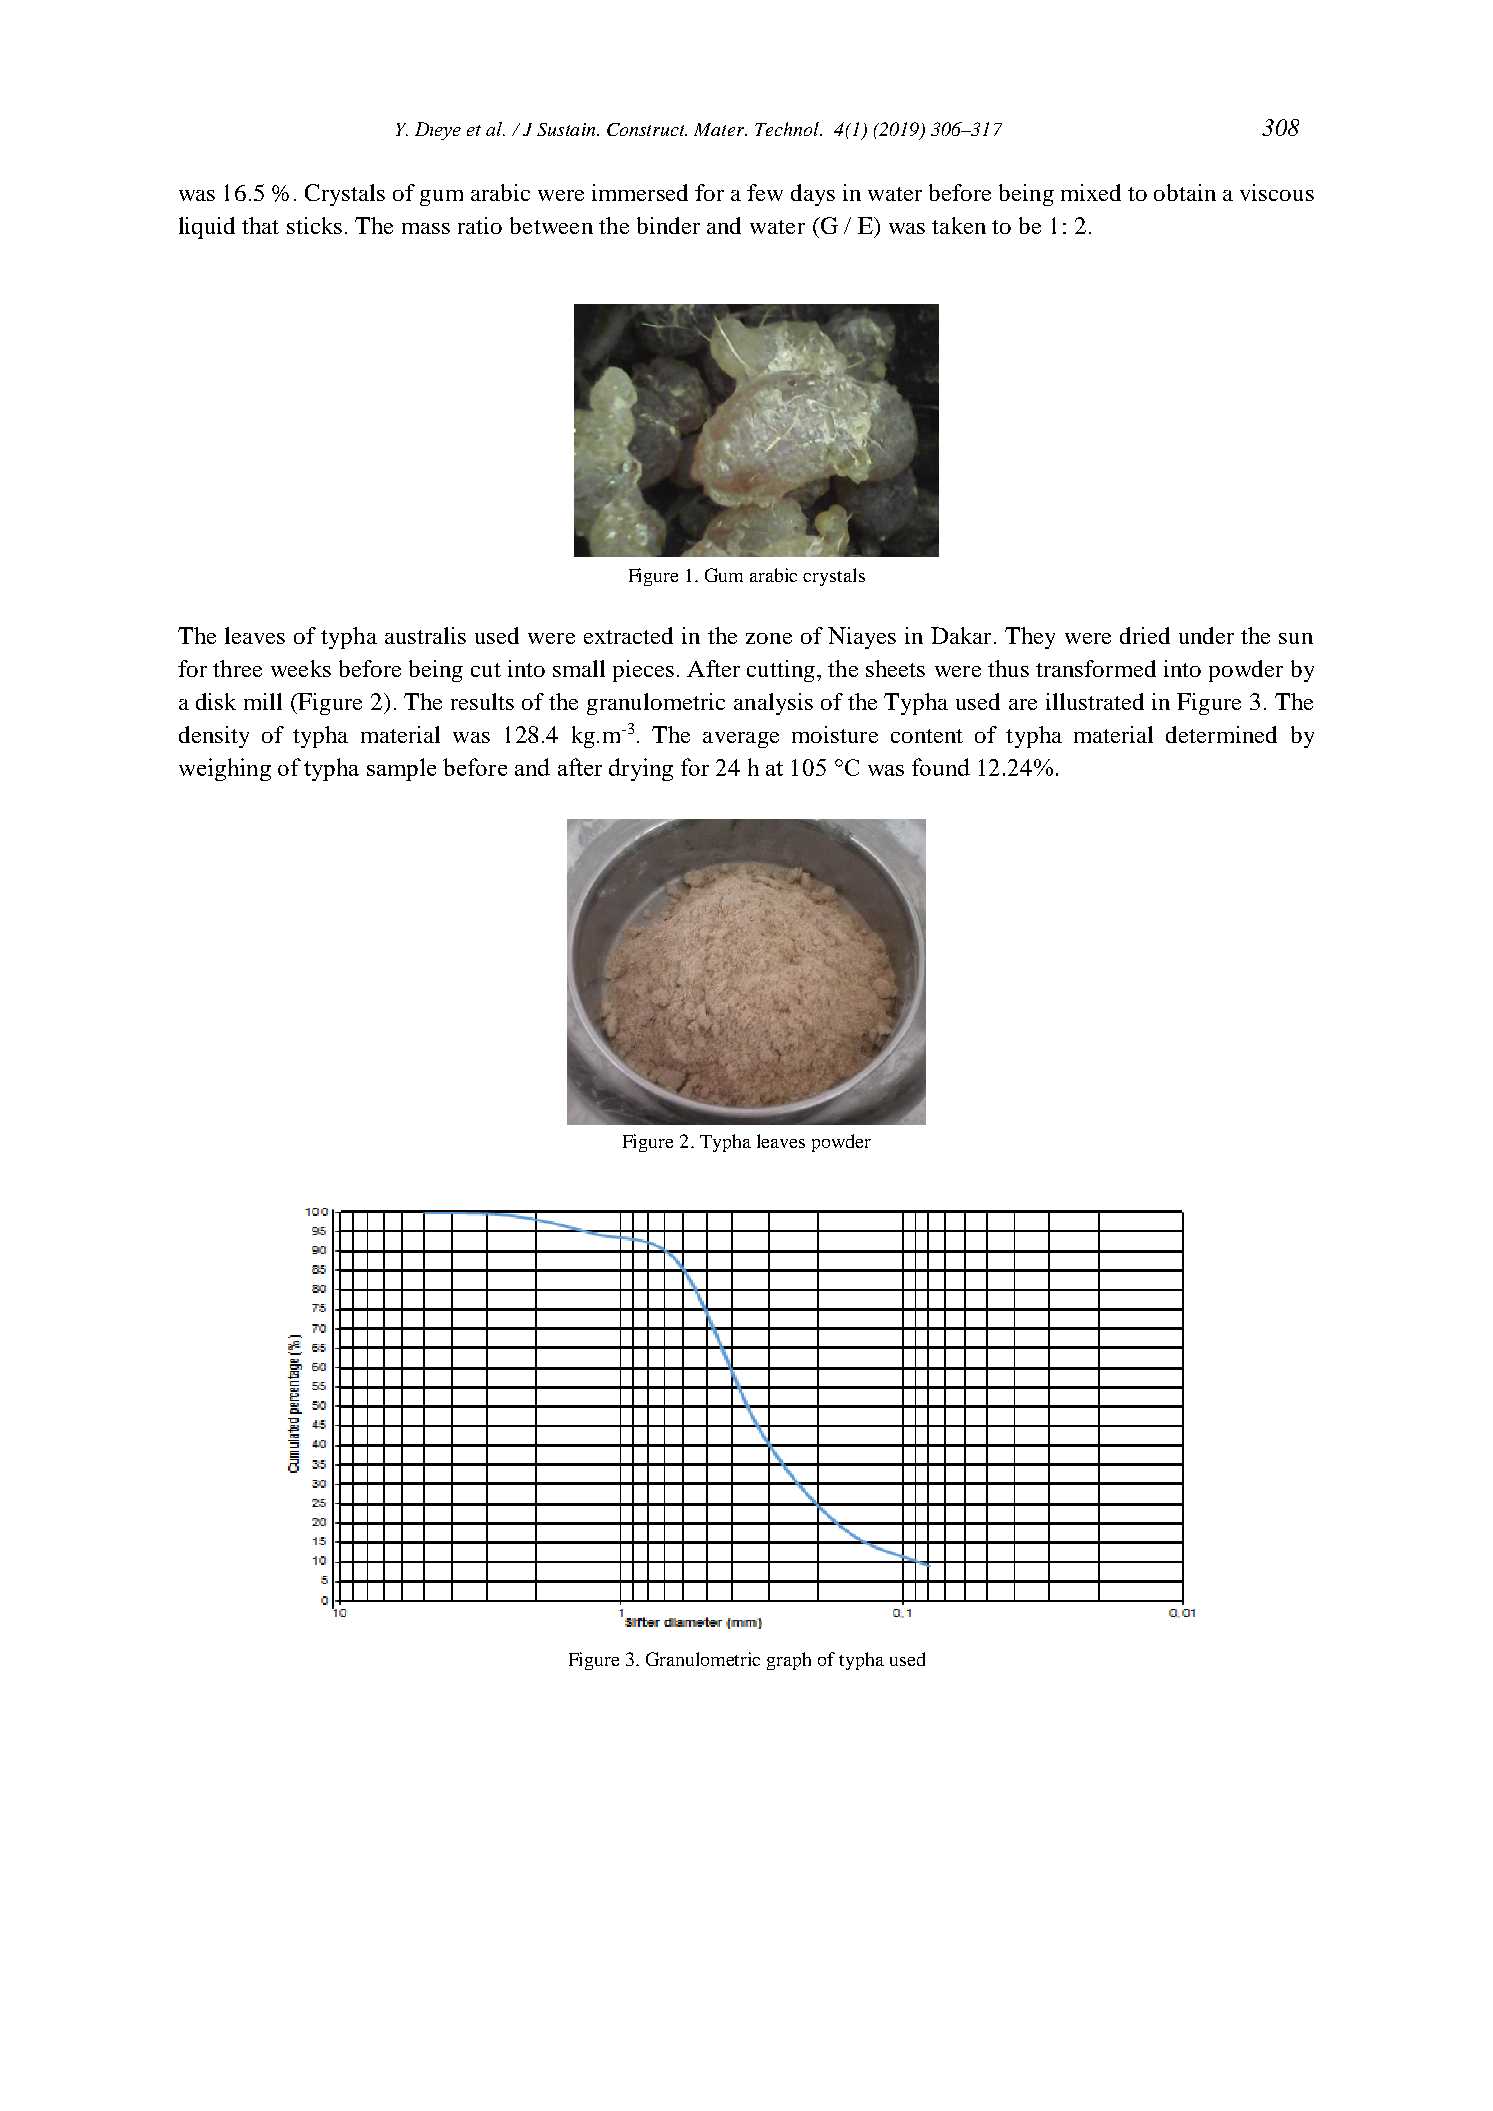 Image resolution: width=1493 pixels, height=2111 pixels. I want to click on average, so click(741, 740).
